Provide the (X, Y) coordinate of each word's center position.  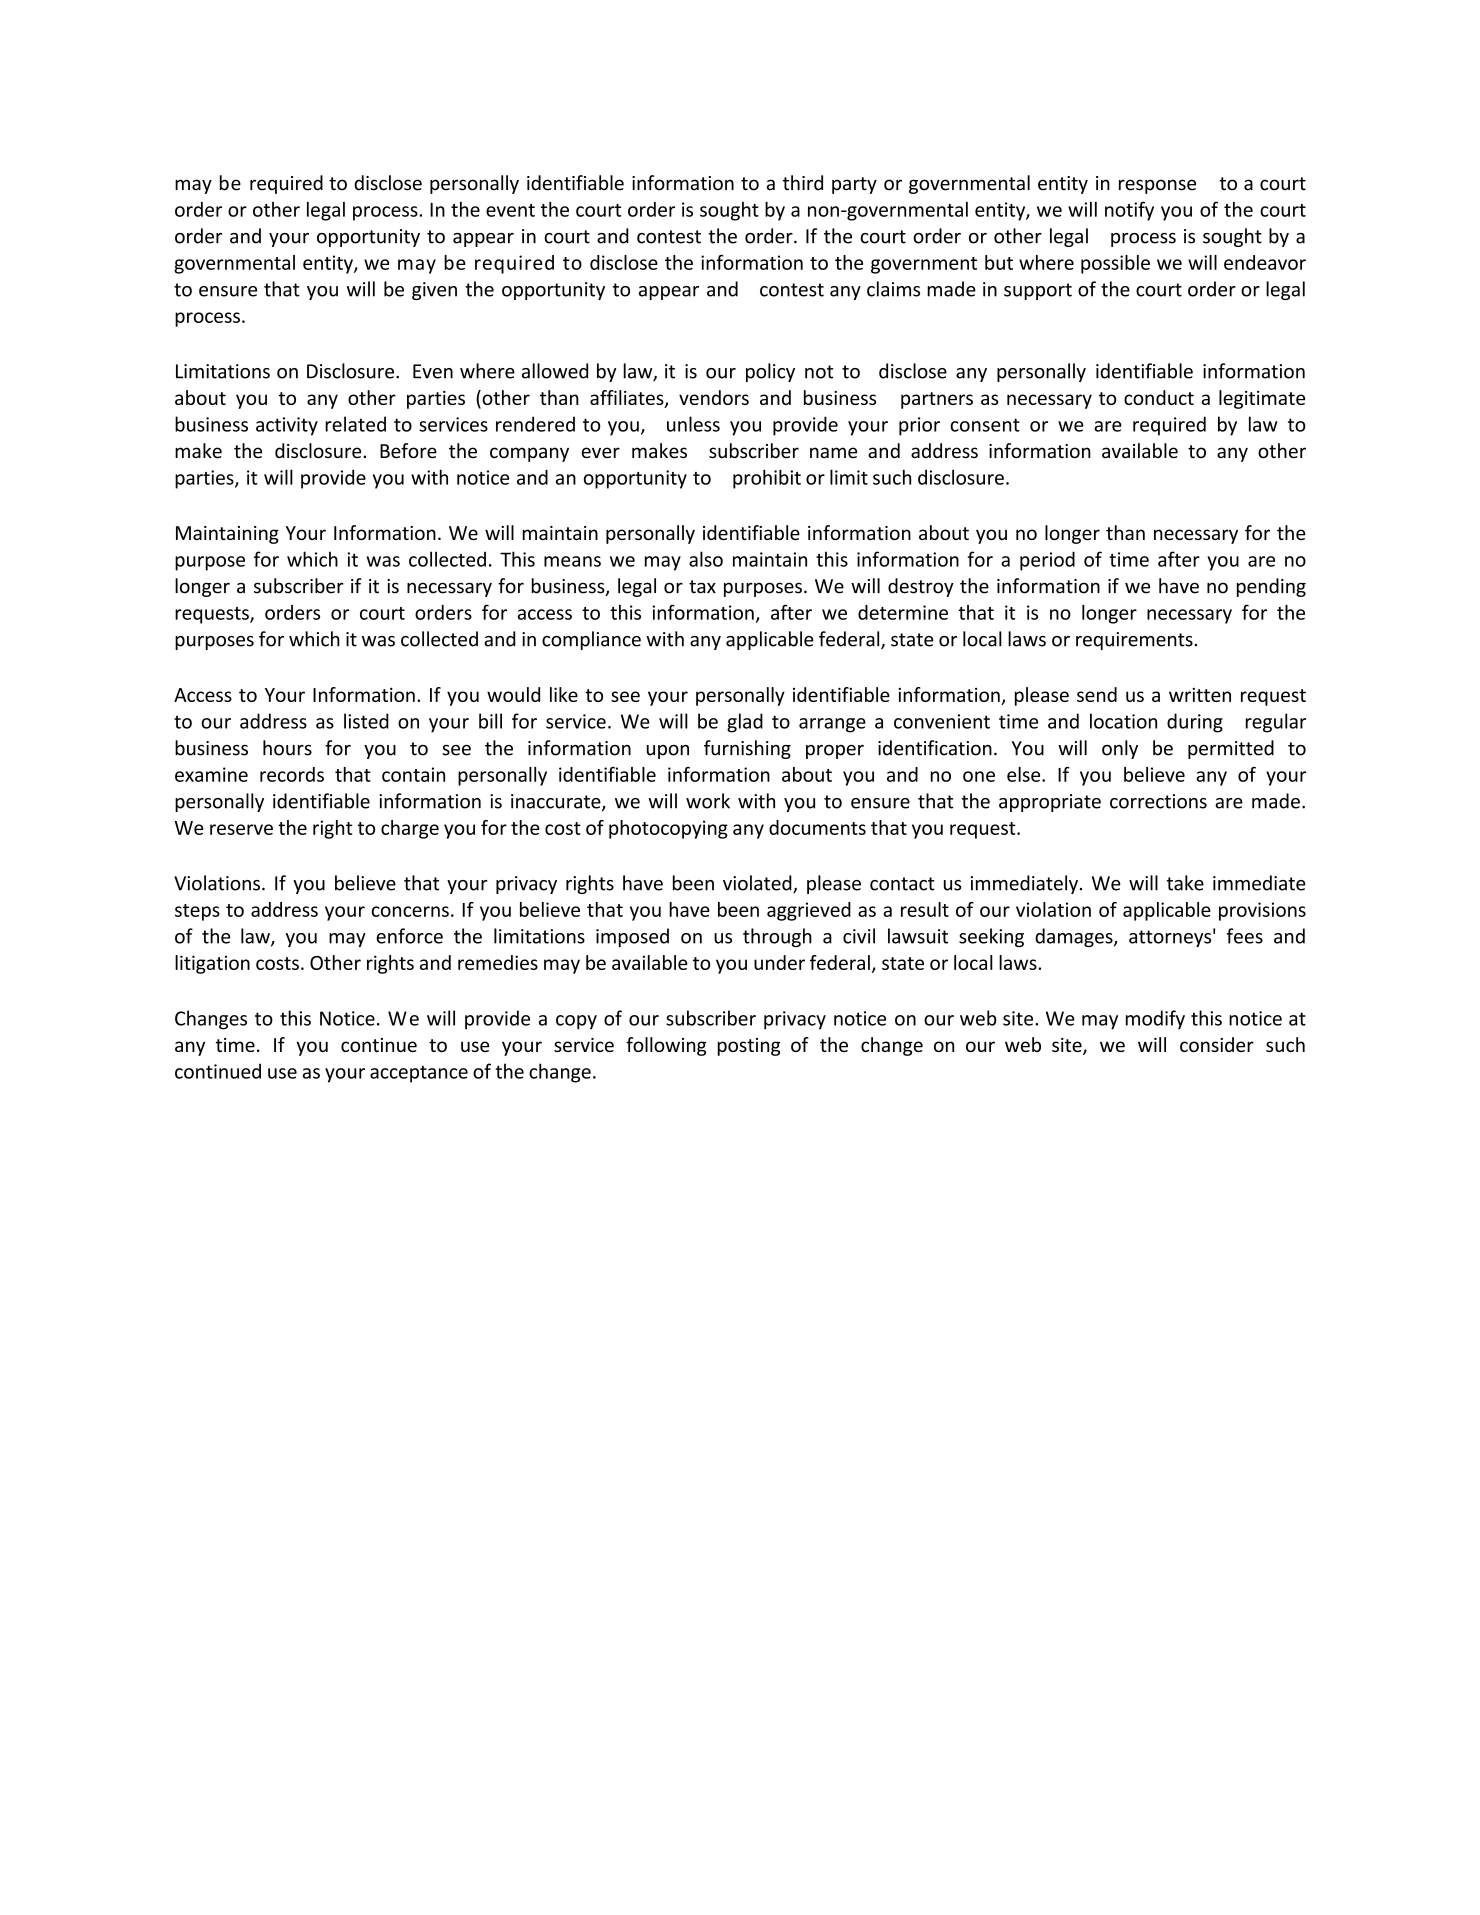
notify (1129, 211)
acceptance (419, 1074)
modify (1155, 1020)
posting (749, 1047)
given (434, 291)
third (803, 183)
